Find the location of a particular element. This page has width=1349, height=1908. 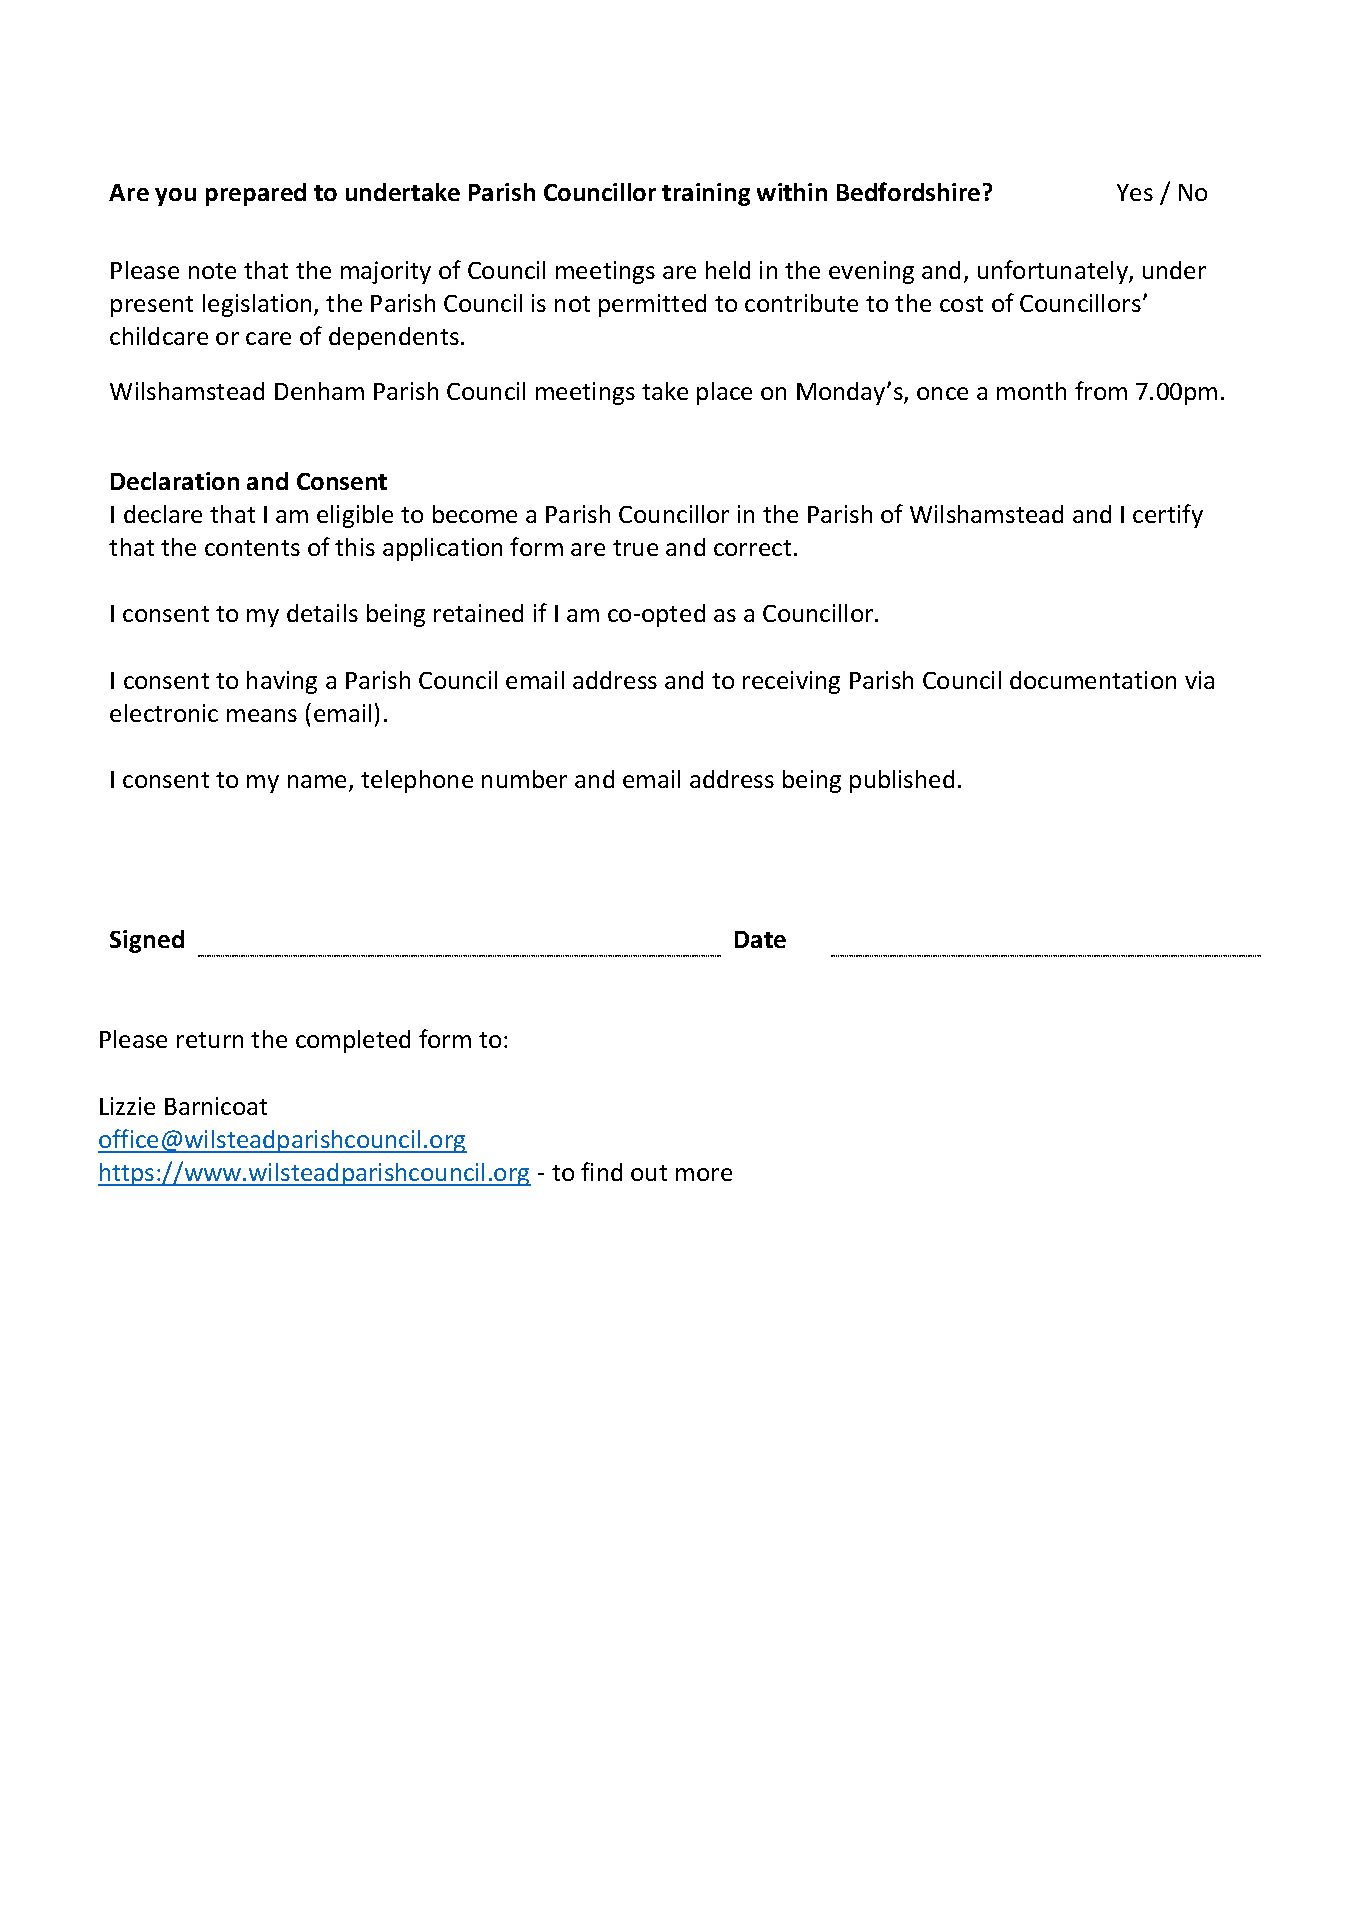

Declaration is located at coordinates (175, 481).
